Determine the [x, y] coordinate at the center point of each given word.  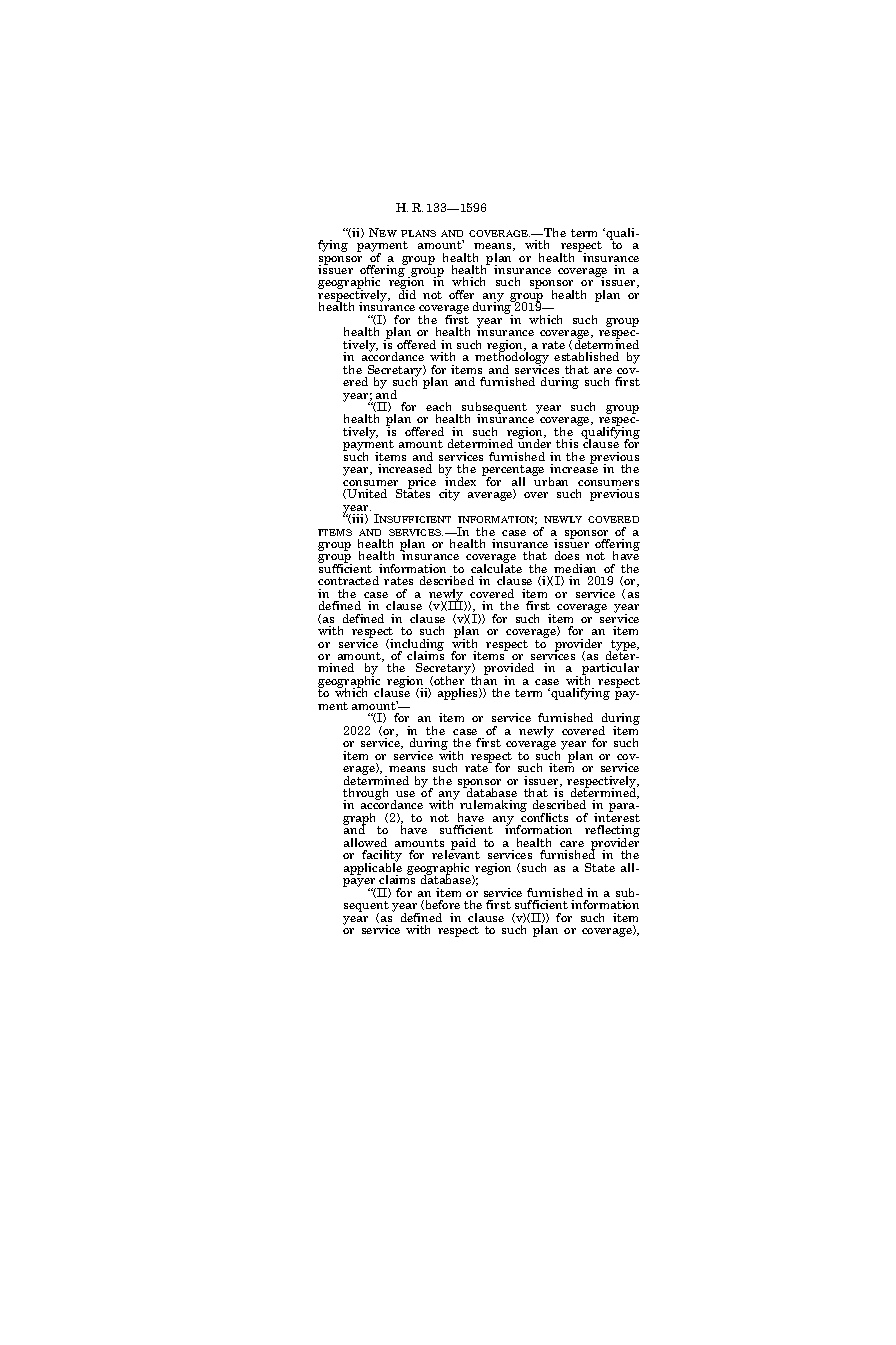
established [586, 356]
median [575, 568]
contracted [348, 580]
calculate [496, 567]
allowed [365, 842]
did [407, 293]
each [438, 406]
